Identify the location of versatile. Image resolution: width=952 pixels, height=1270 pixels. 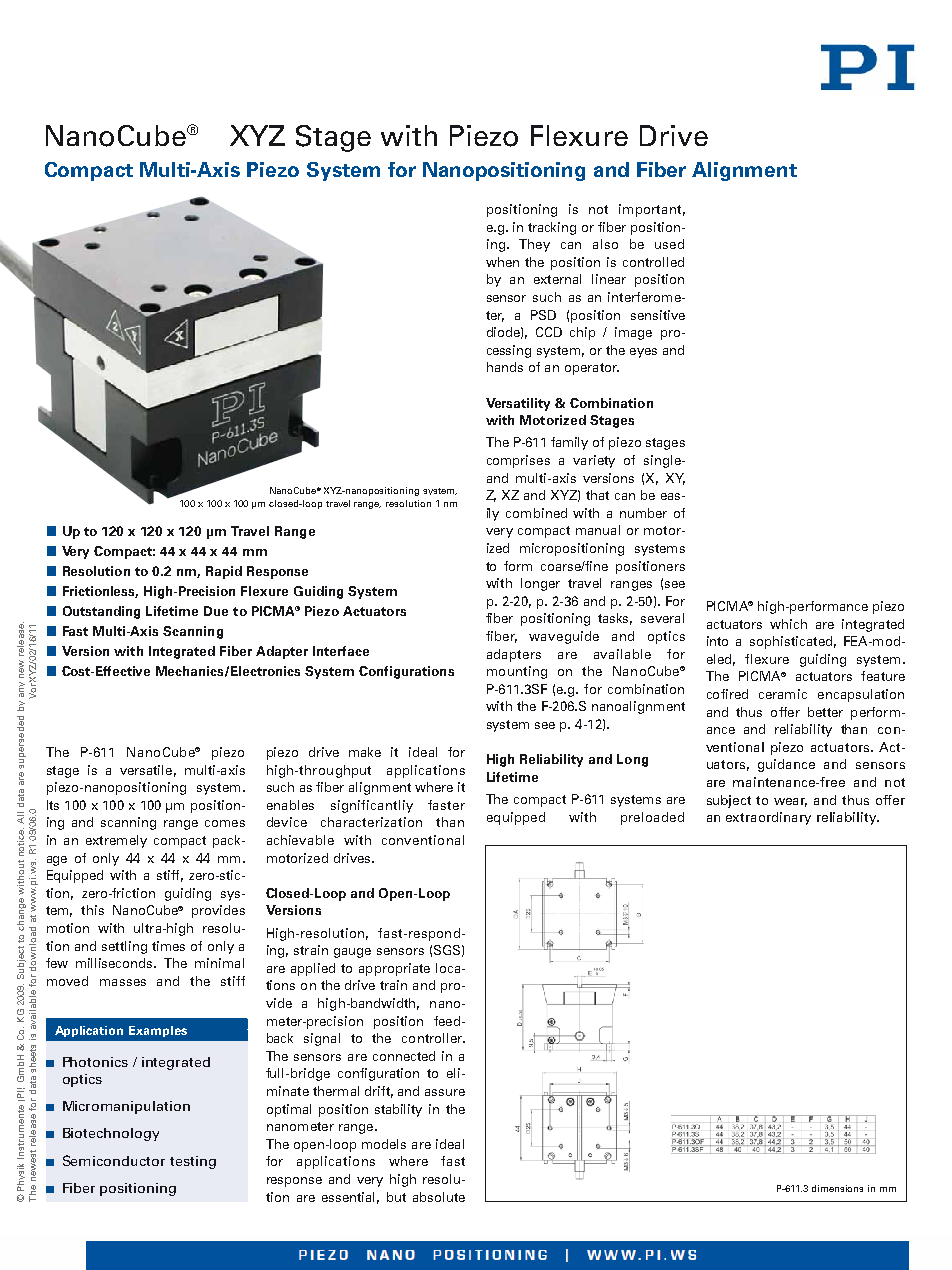
(146, 770).
